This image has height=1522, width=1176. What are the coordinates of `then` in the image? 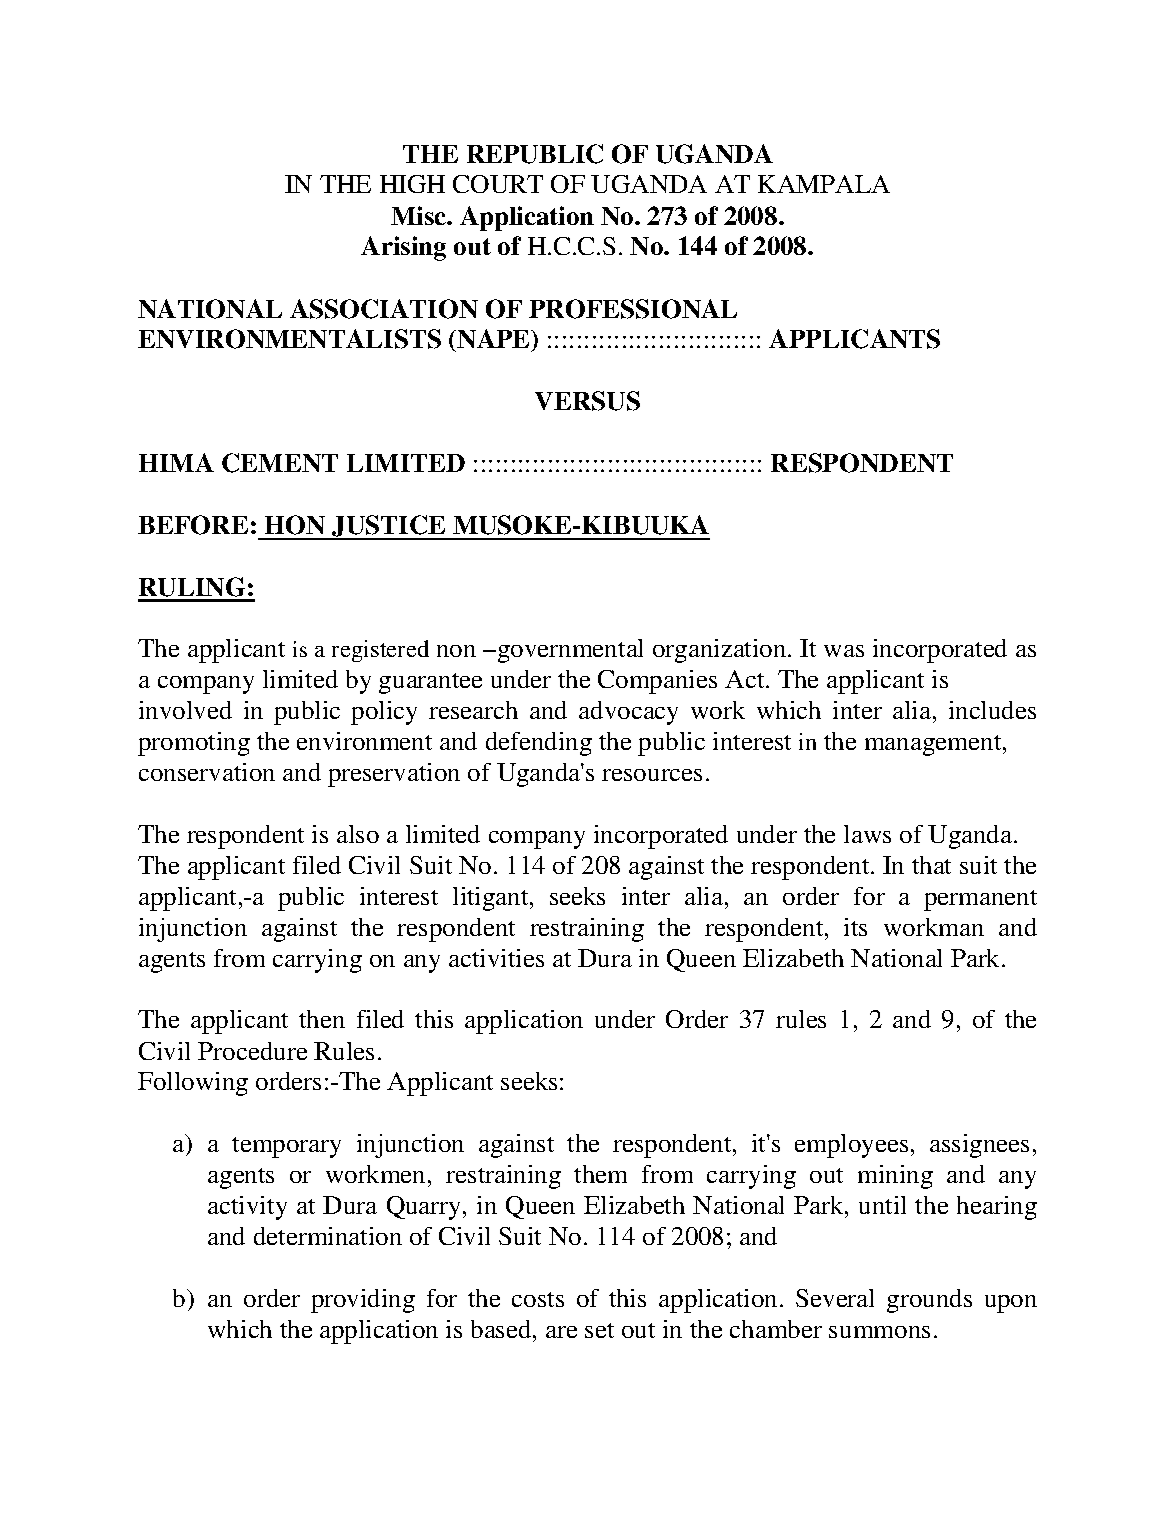 It's located at (322, 1019).
